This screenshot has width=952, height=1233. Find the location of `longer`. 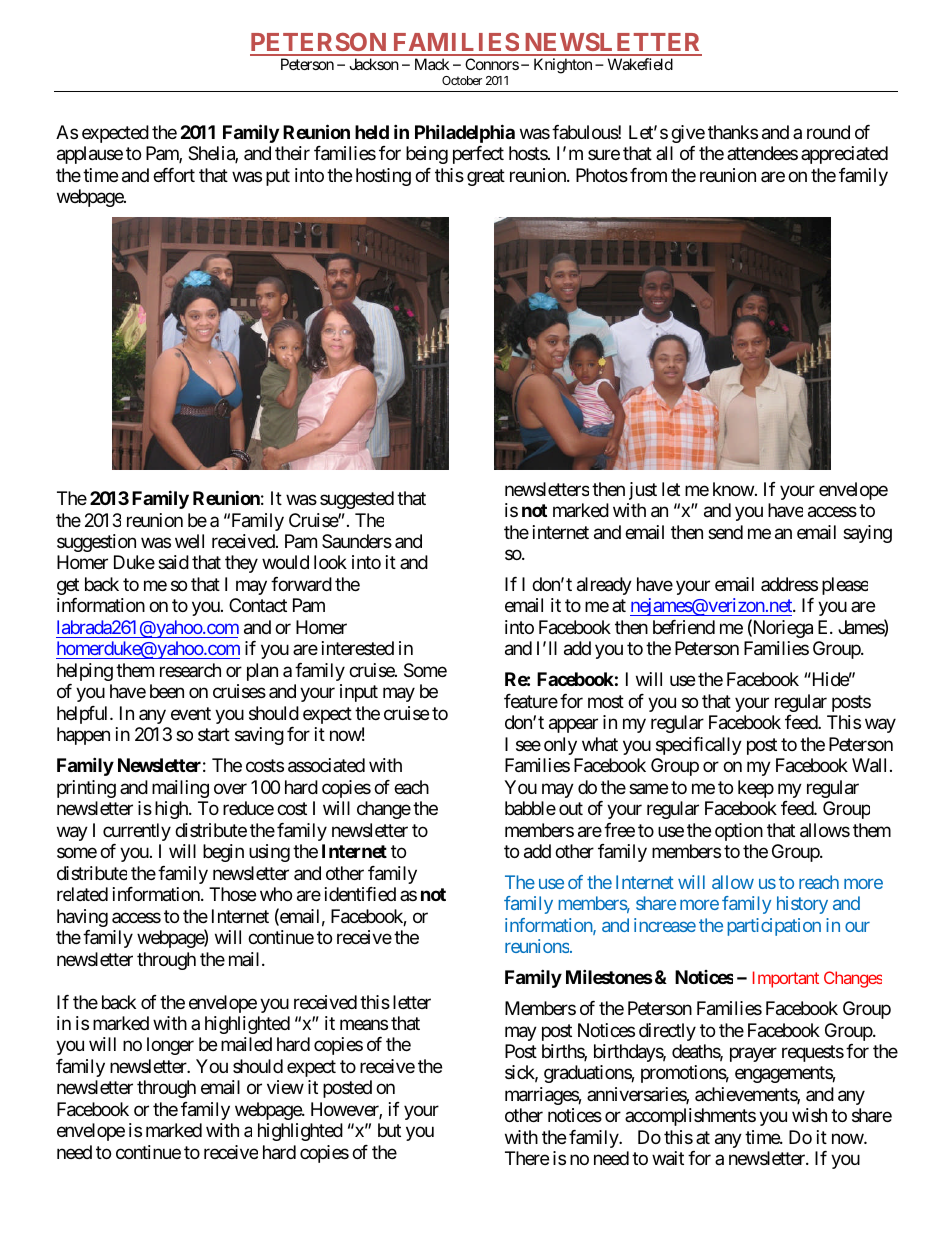

longer is located at coordinates (170, 1046).
